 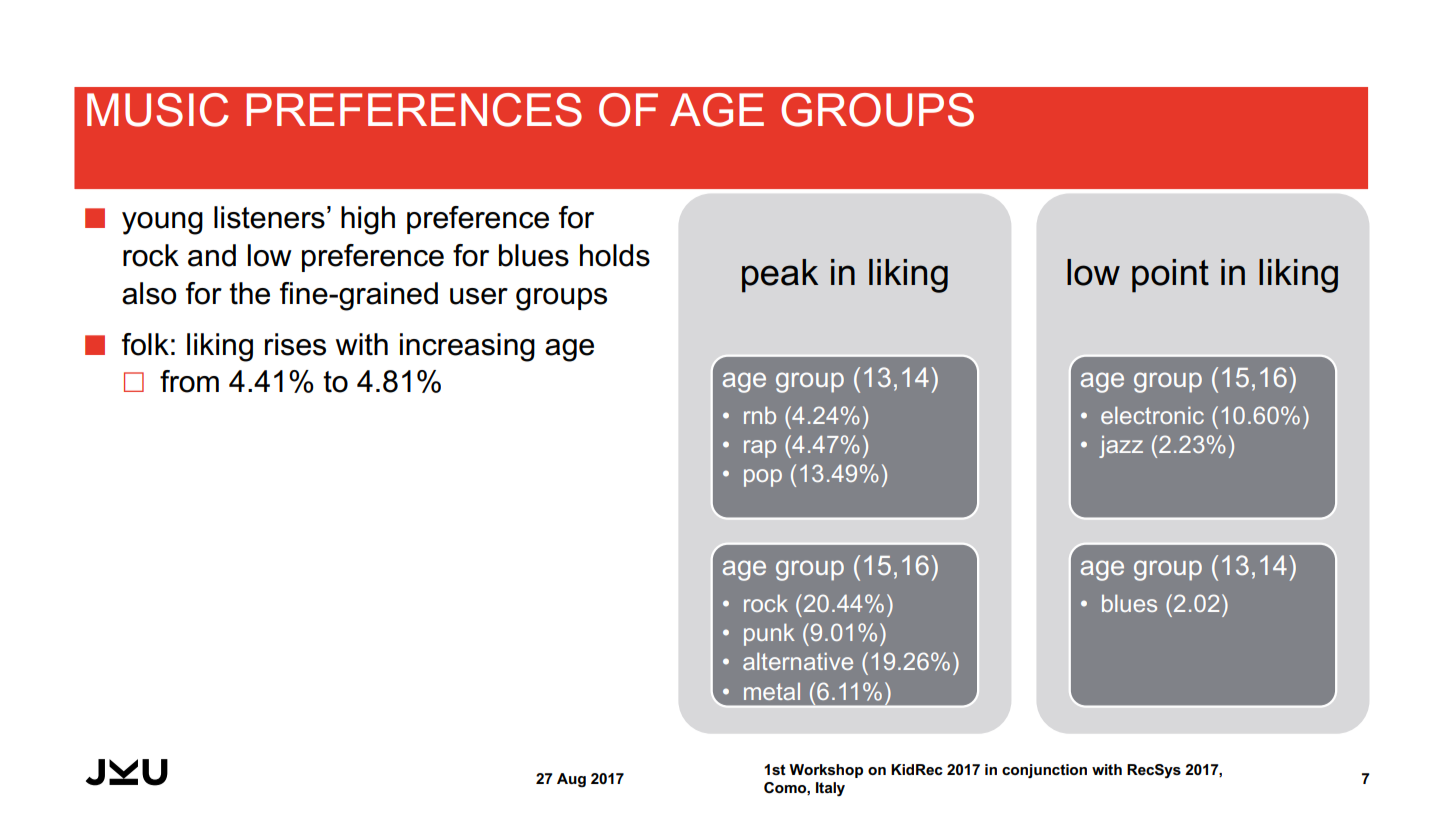 What do you see at coordinates (571, 780) in the document?
I see `Aug` at bounding box center [571, 780].
